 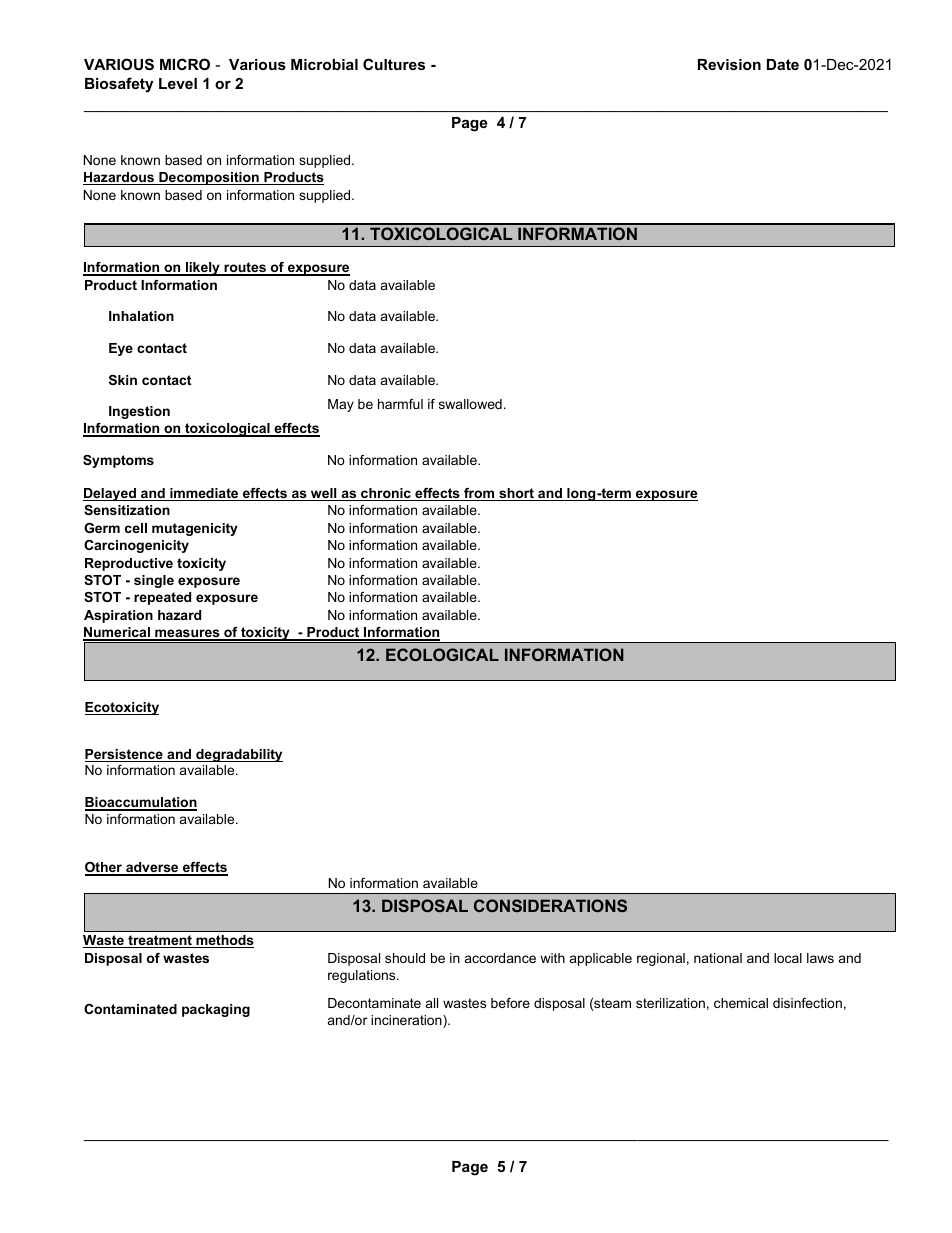 I want to click on Cultures, so click(x=394, y=64).
